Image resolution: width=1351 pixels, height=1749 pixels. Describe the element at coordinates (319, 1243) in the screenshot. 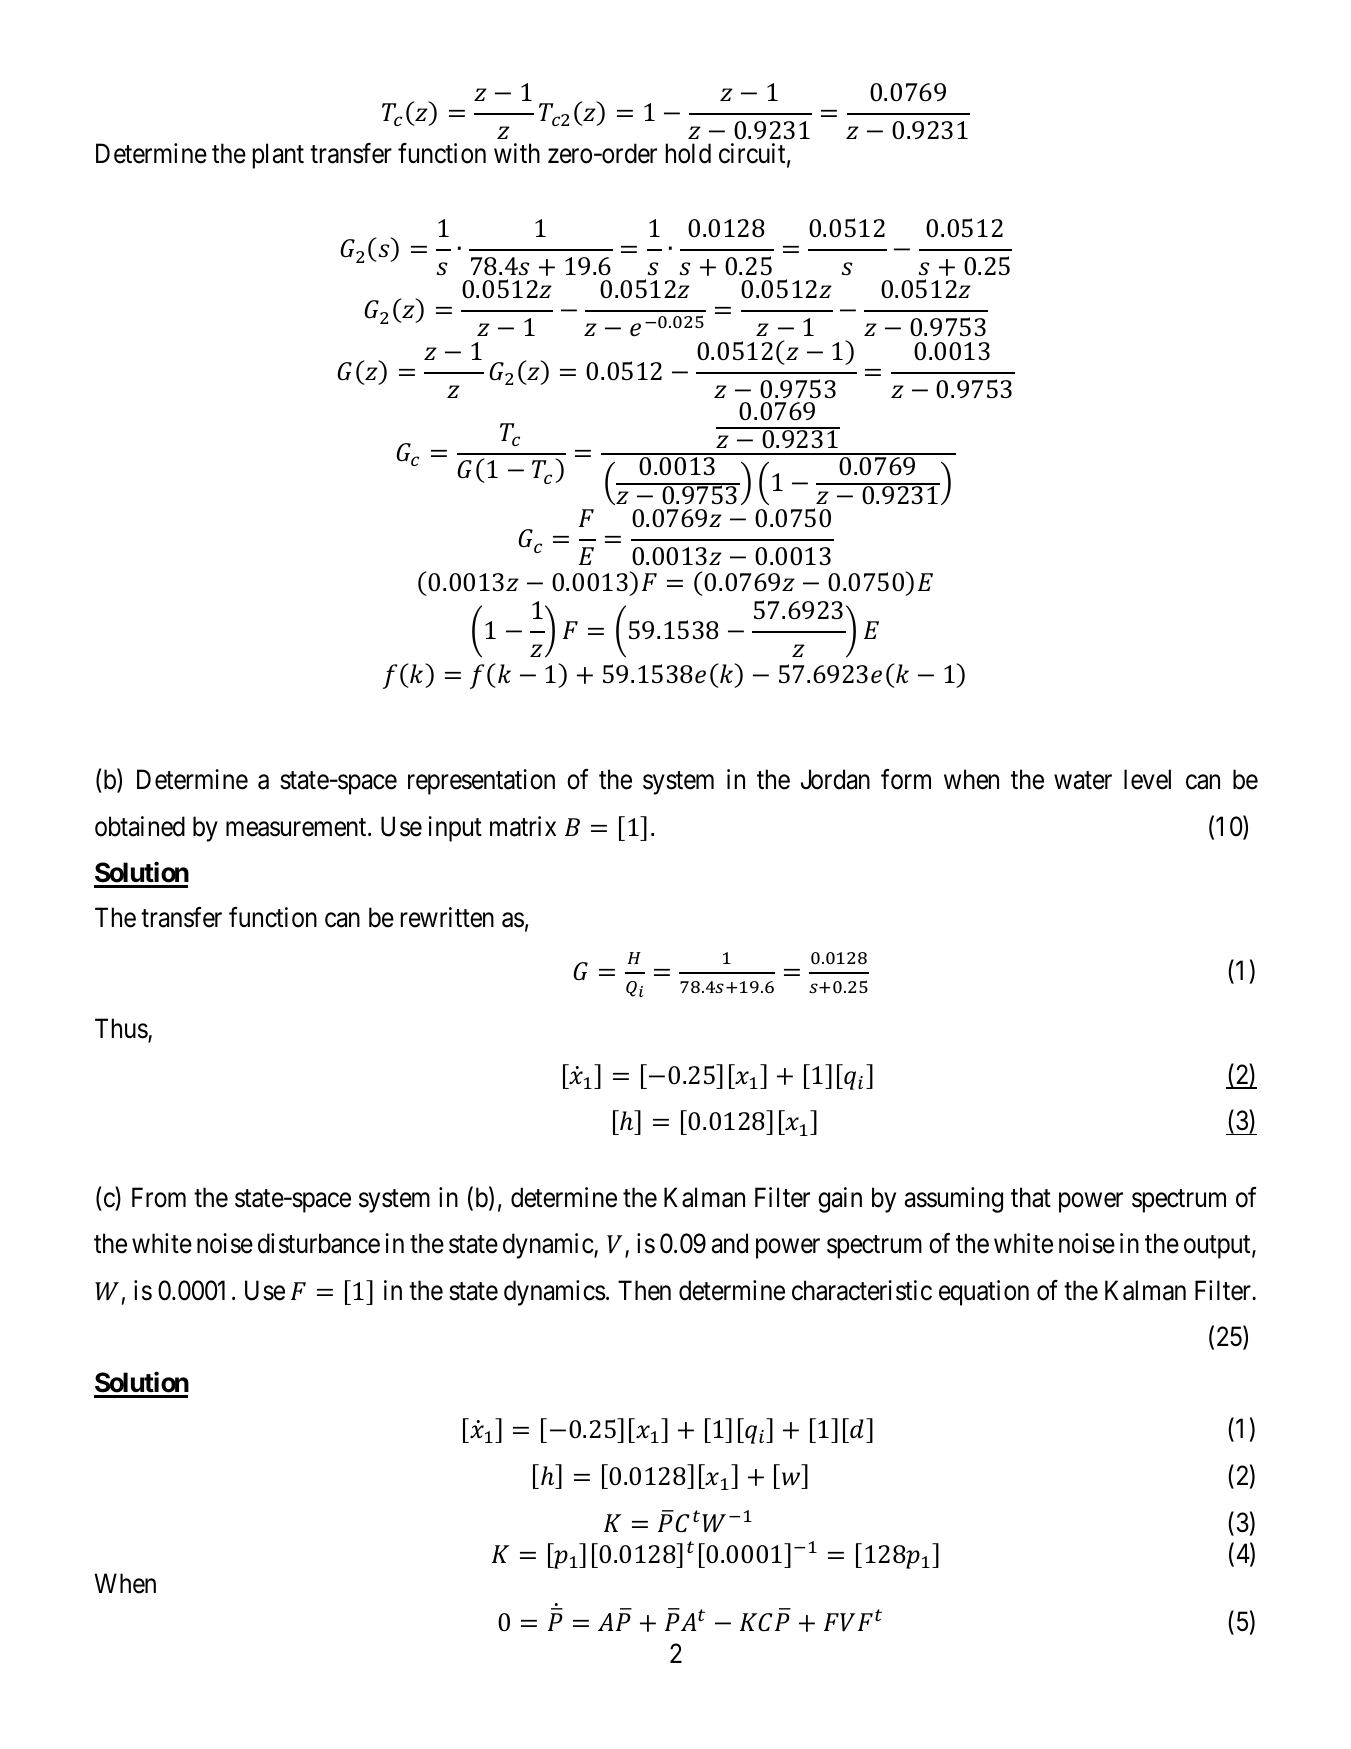

I see `disturbance` at that location.
